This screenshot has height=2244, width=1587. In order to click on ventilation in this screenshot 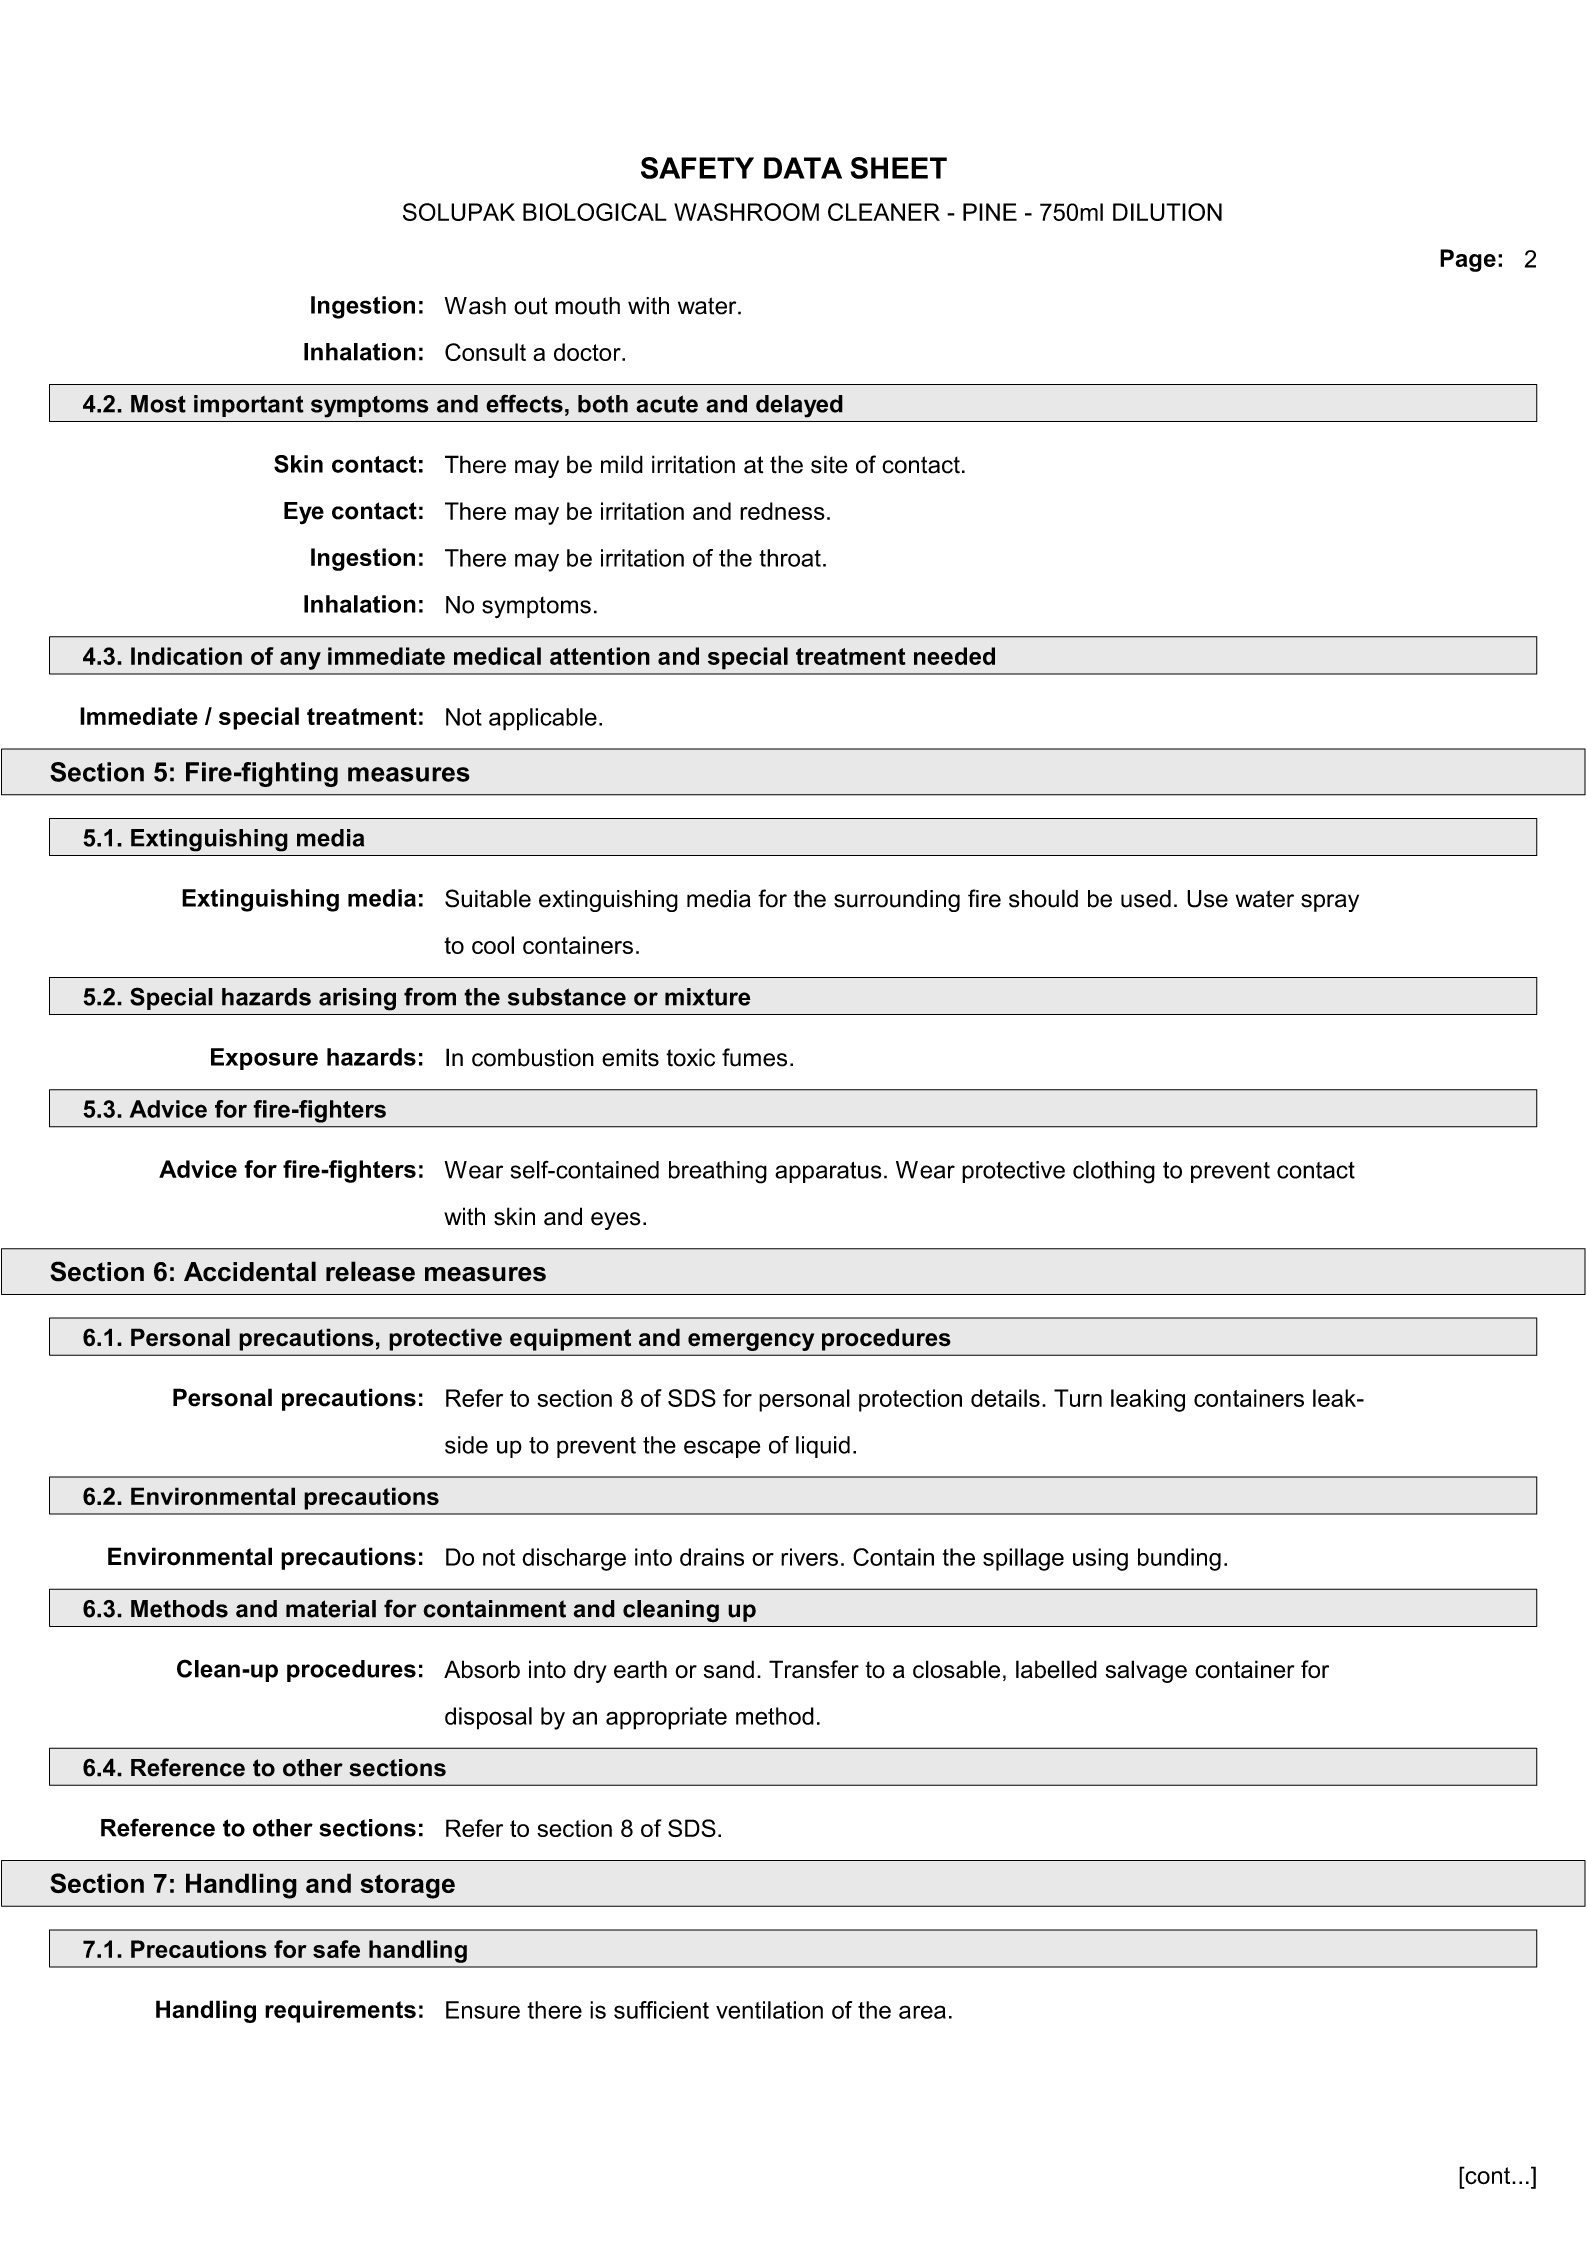, I will do `click(769, 2010)`.
